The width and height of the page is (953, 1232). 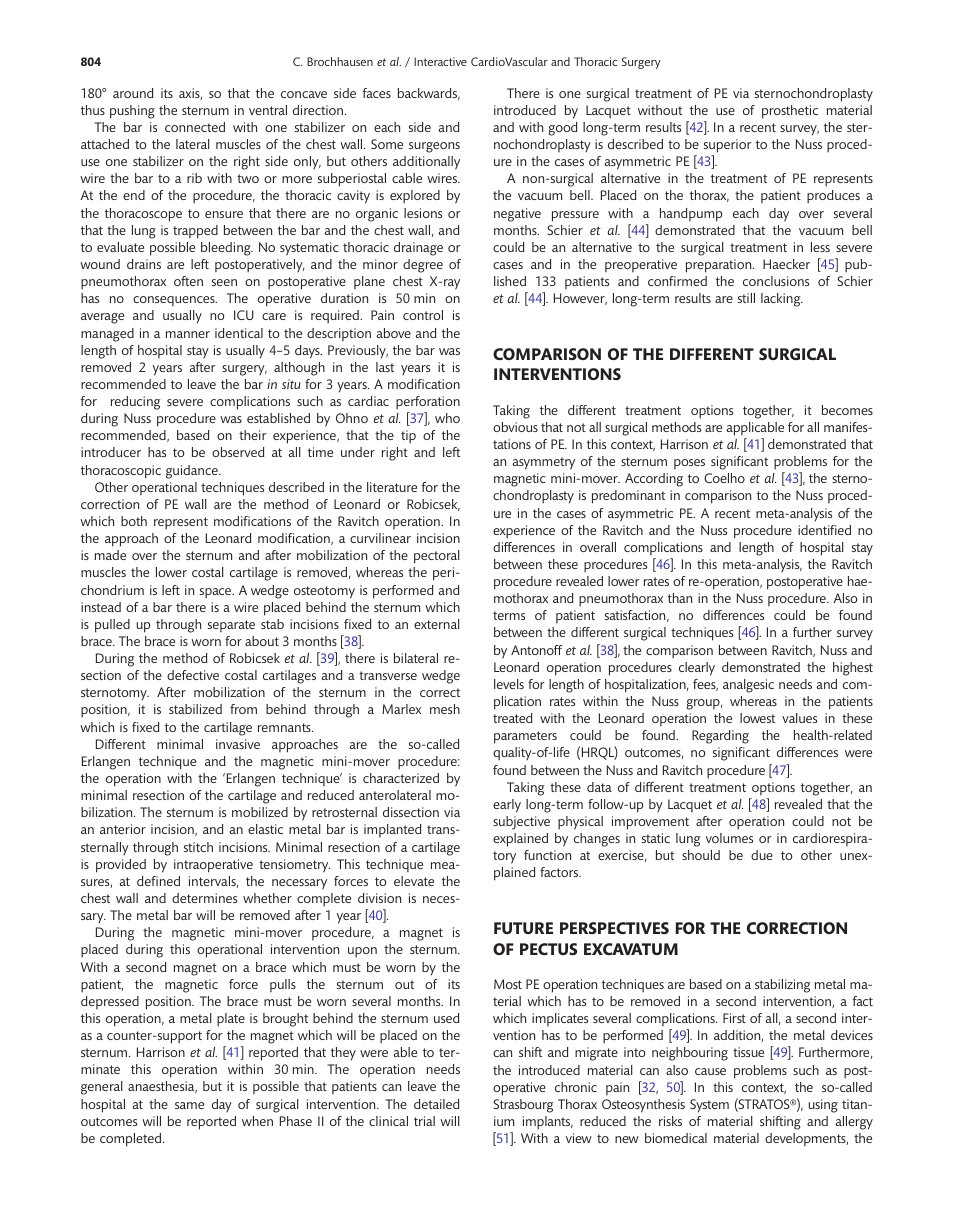 What do you see at coordinates (189, 1105) in the page?
I see `same` at bounding box center [189, 1105].
